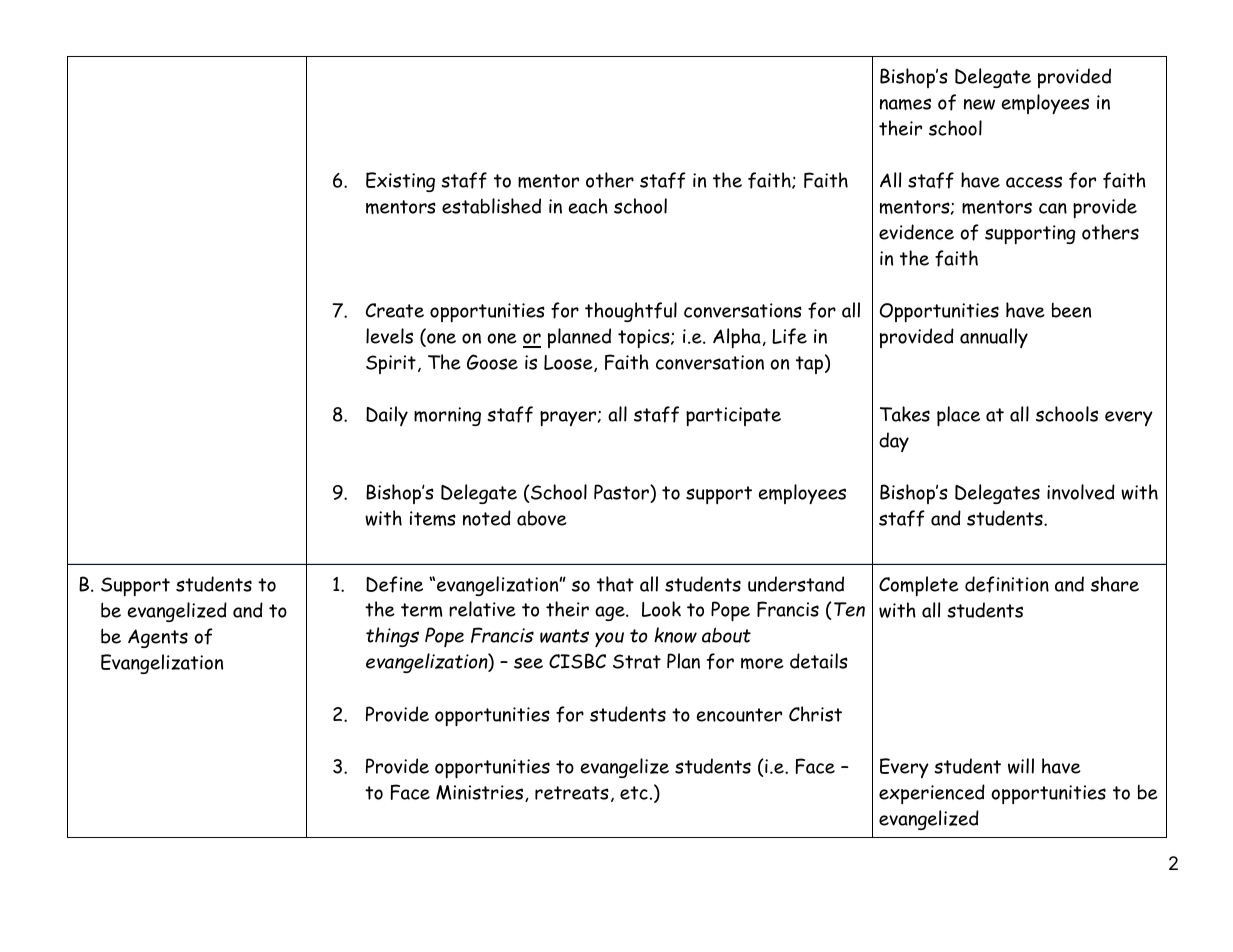  What do you see at coordinates (481, 793) in the screenshot?
I see `Ministries` at bounding box center [481, 793].
